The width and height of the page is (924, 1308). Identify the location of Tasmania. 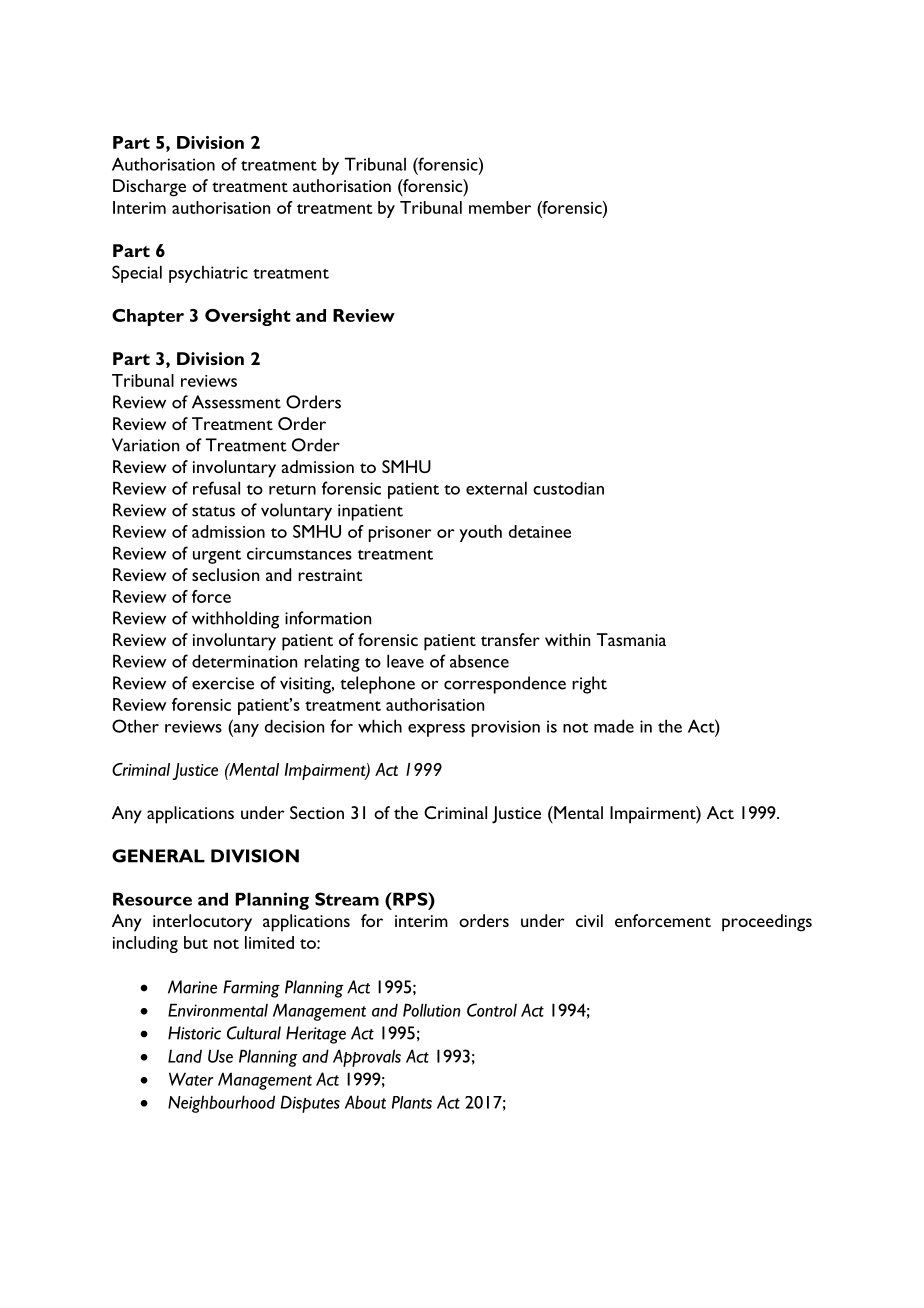
(631, 639).
